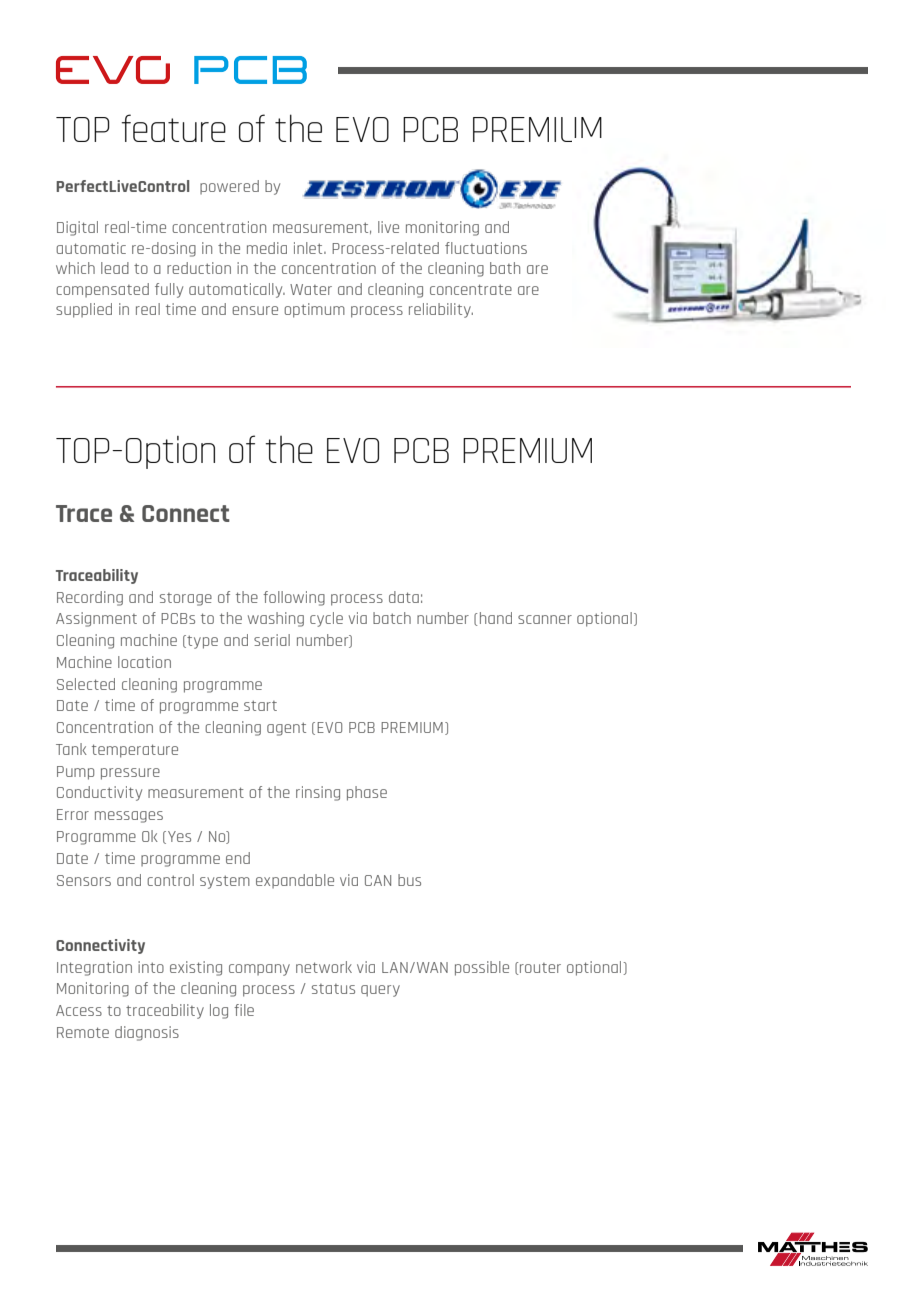 The width and height of the document is (924, 1308). I want to click on optimum, so click(314, 310).
